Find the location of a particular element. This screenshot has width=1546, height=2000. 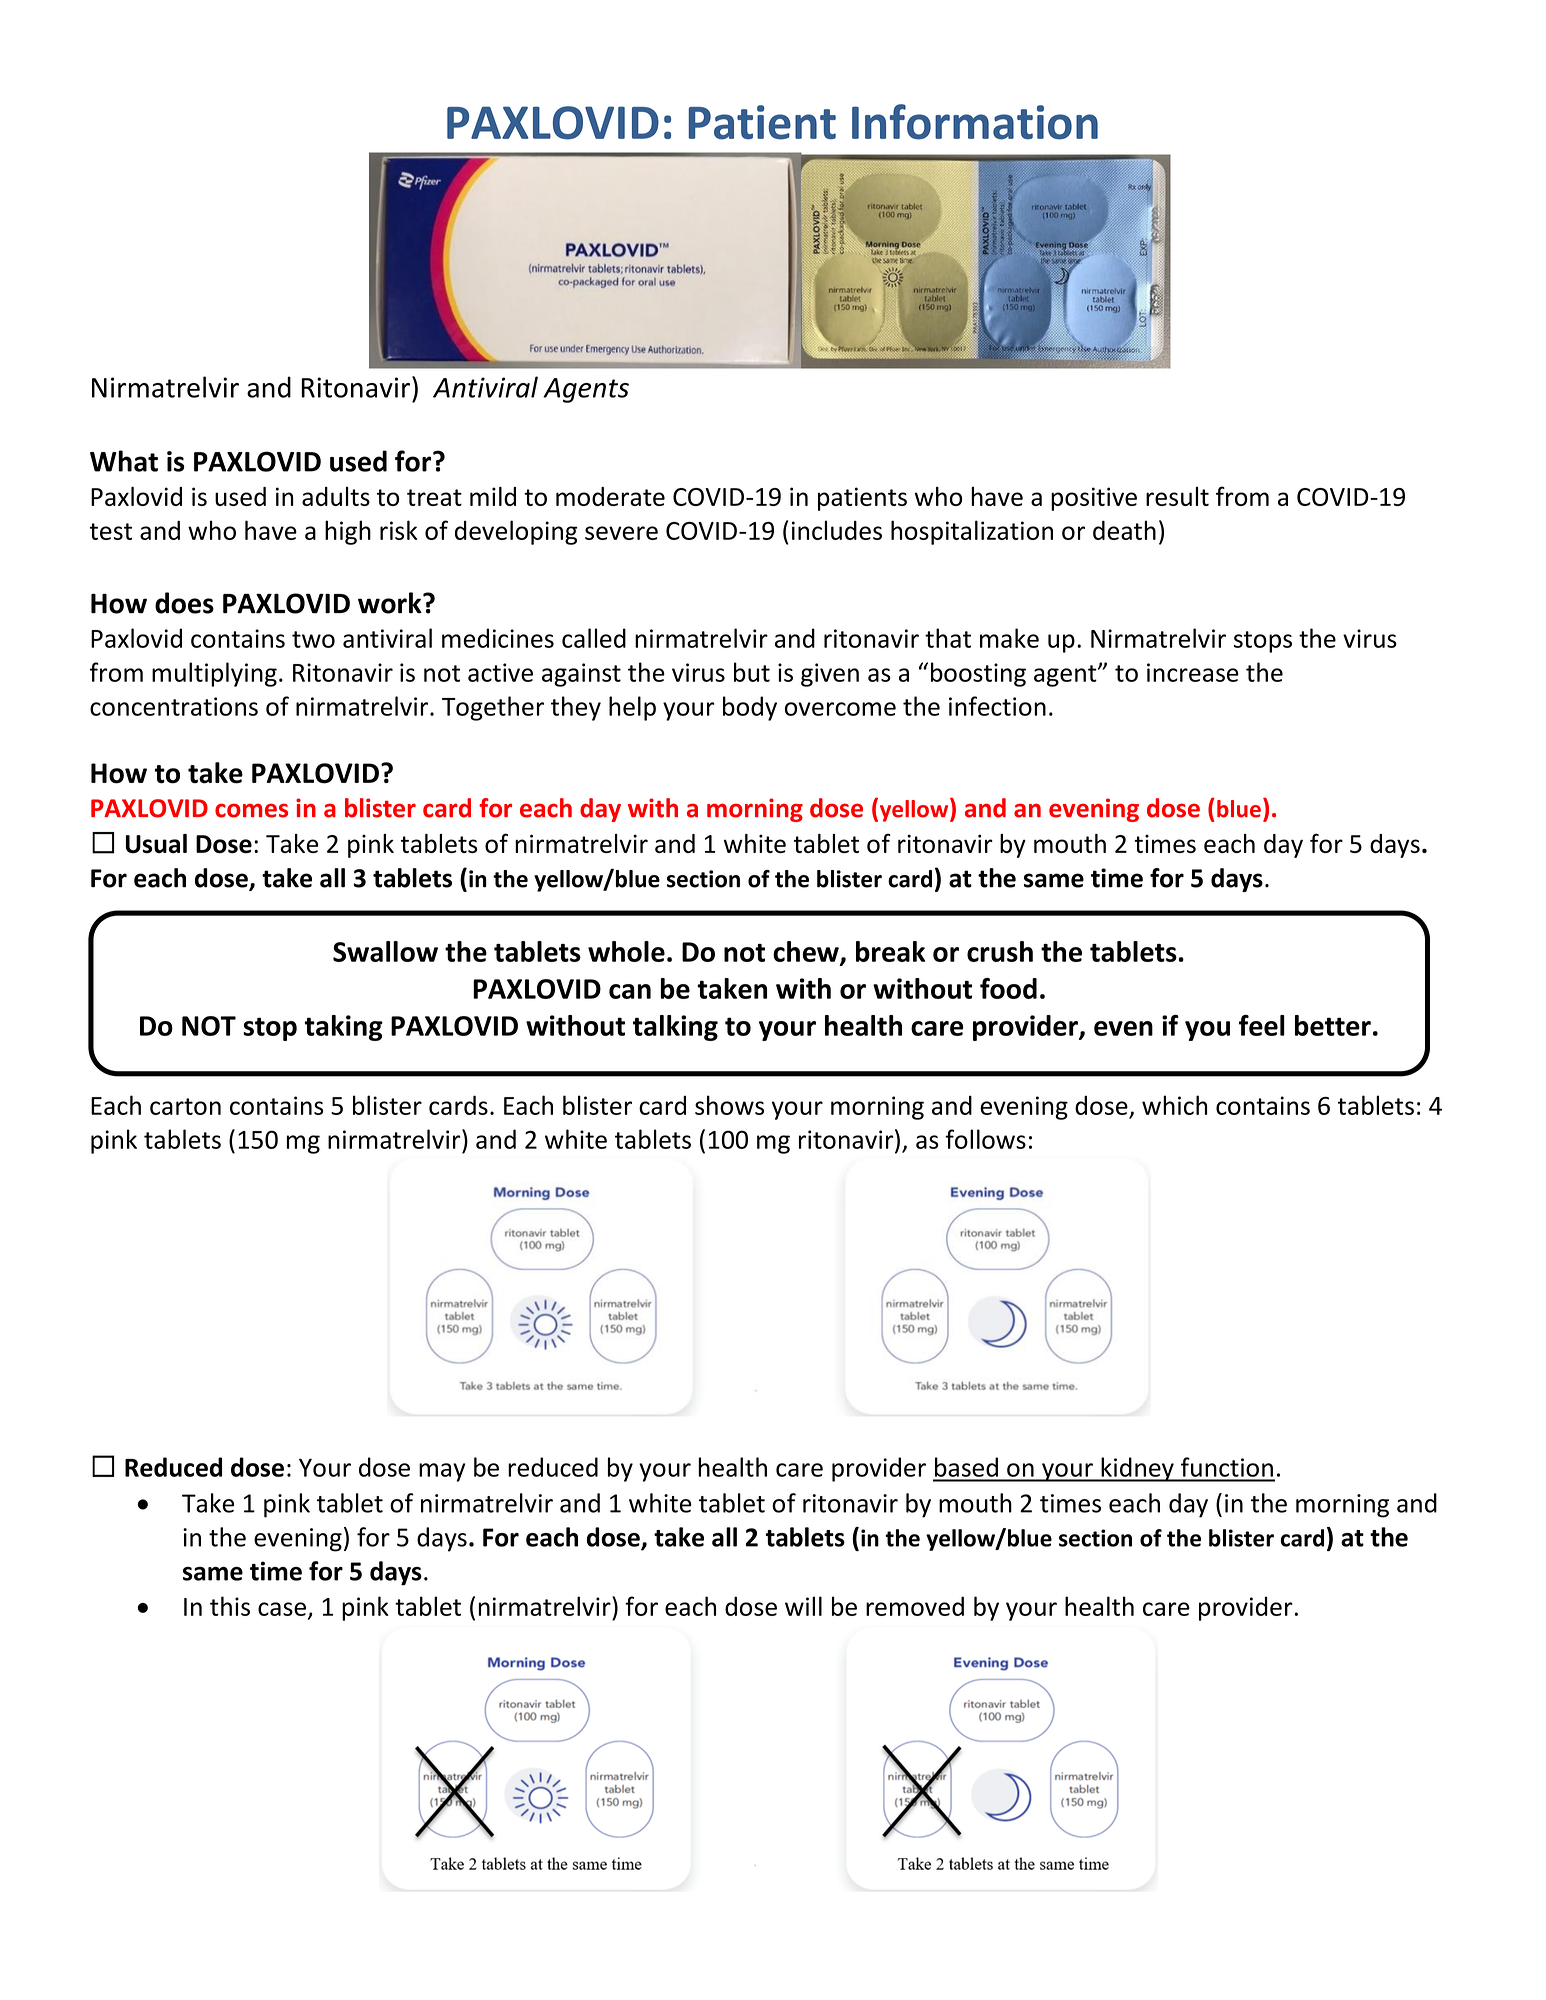

removed is located at coordinates (915, 1606).
